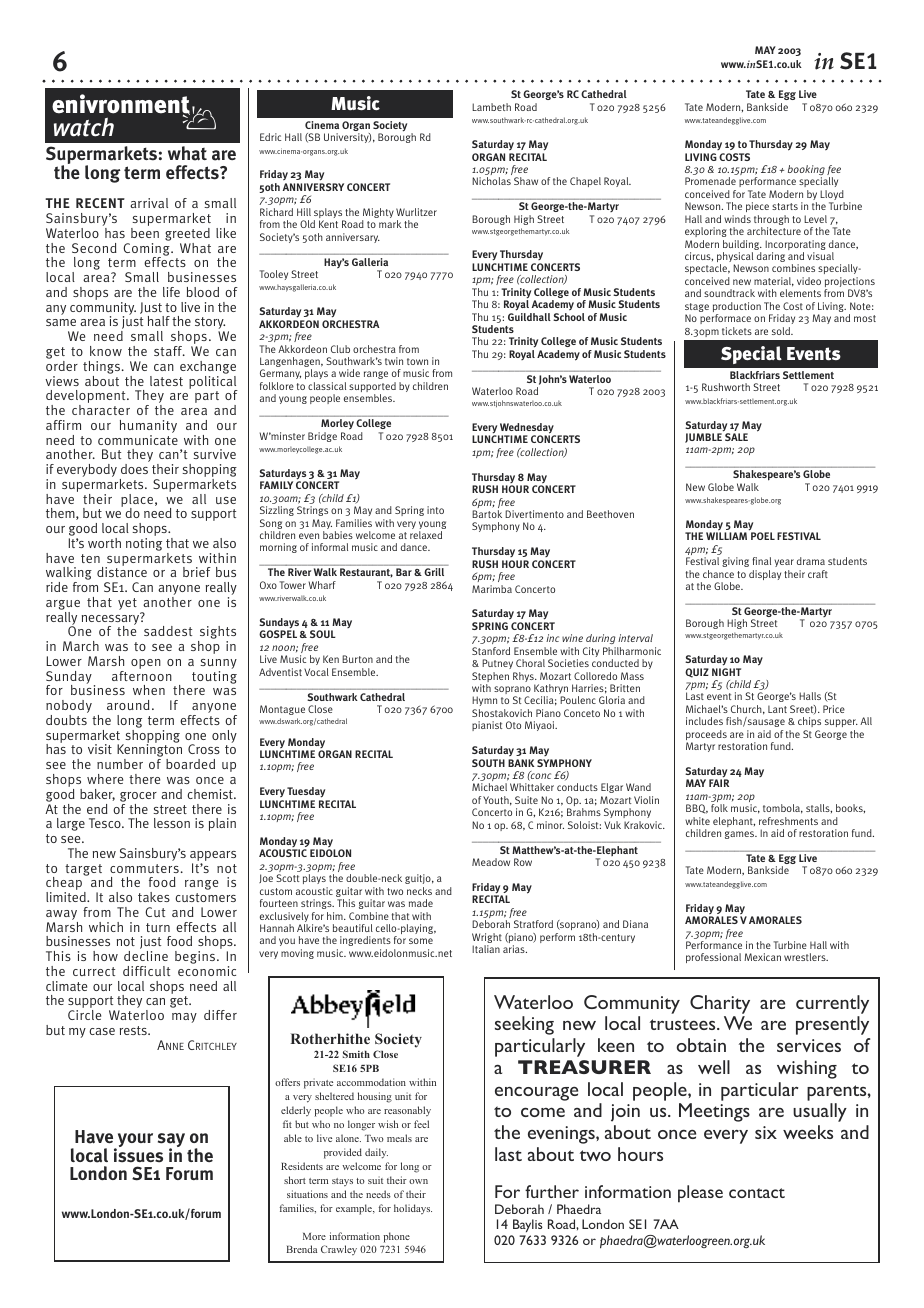 The height and width of the page is (1308, 924). What do you see at coordinates (486, 949) in the page?
I see `Italian` at bounding box center [486, 949].
